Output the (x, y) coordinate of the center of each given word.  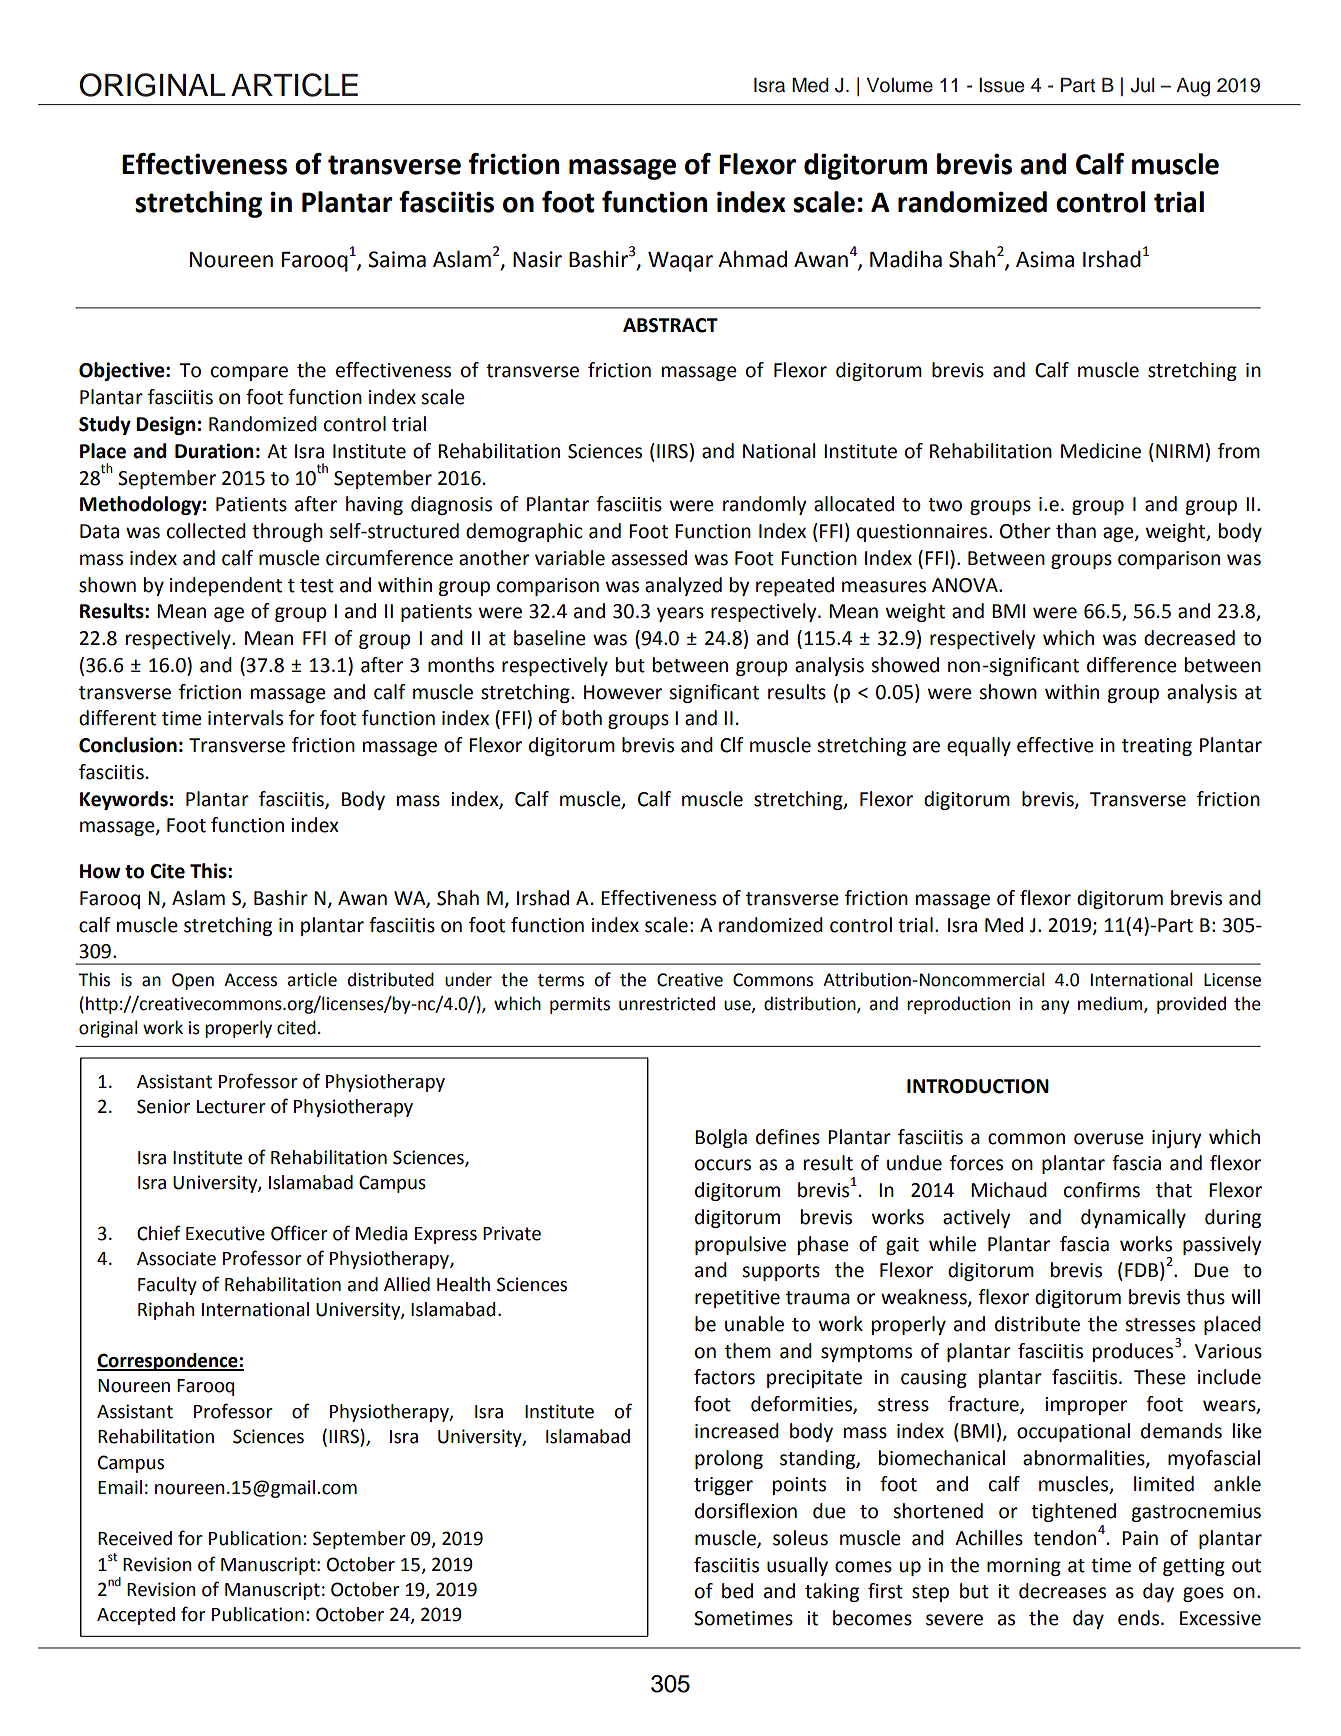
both (582, 718)
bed (737, 1591)
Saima (397, 259)
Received (135, 1538)
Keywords (124, 800)
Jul (1142, 85)
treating (1157, 747)
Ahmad (752, 259)
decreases (1062, 1591)
